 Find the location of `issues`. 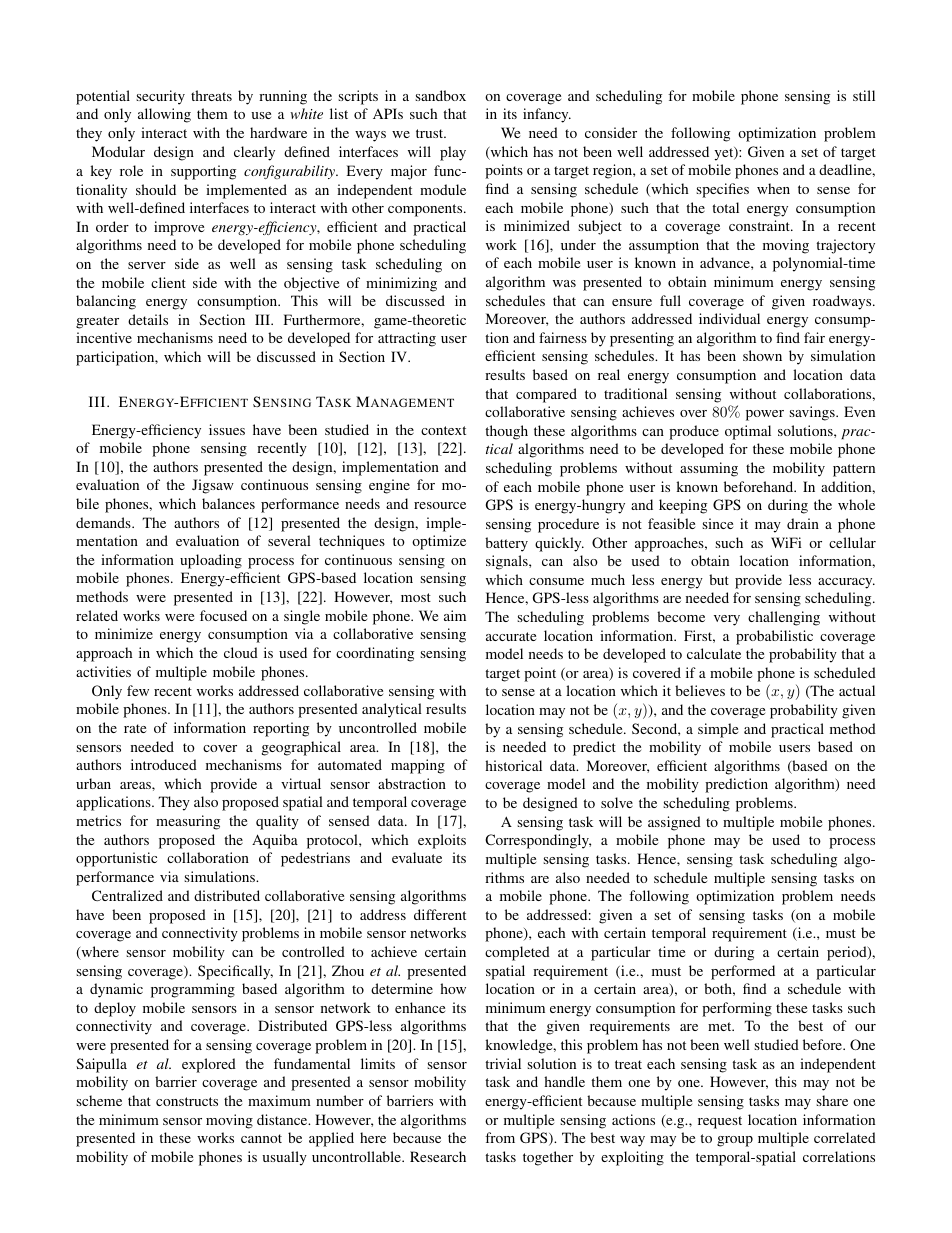

issues is located at coordinates (227, 429).
